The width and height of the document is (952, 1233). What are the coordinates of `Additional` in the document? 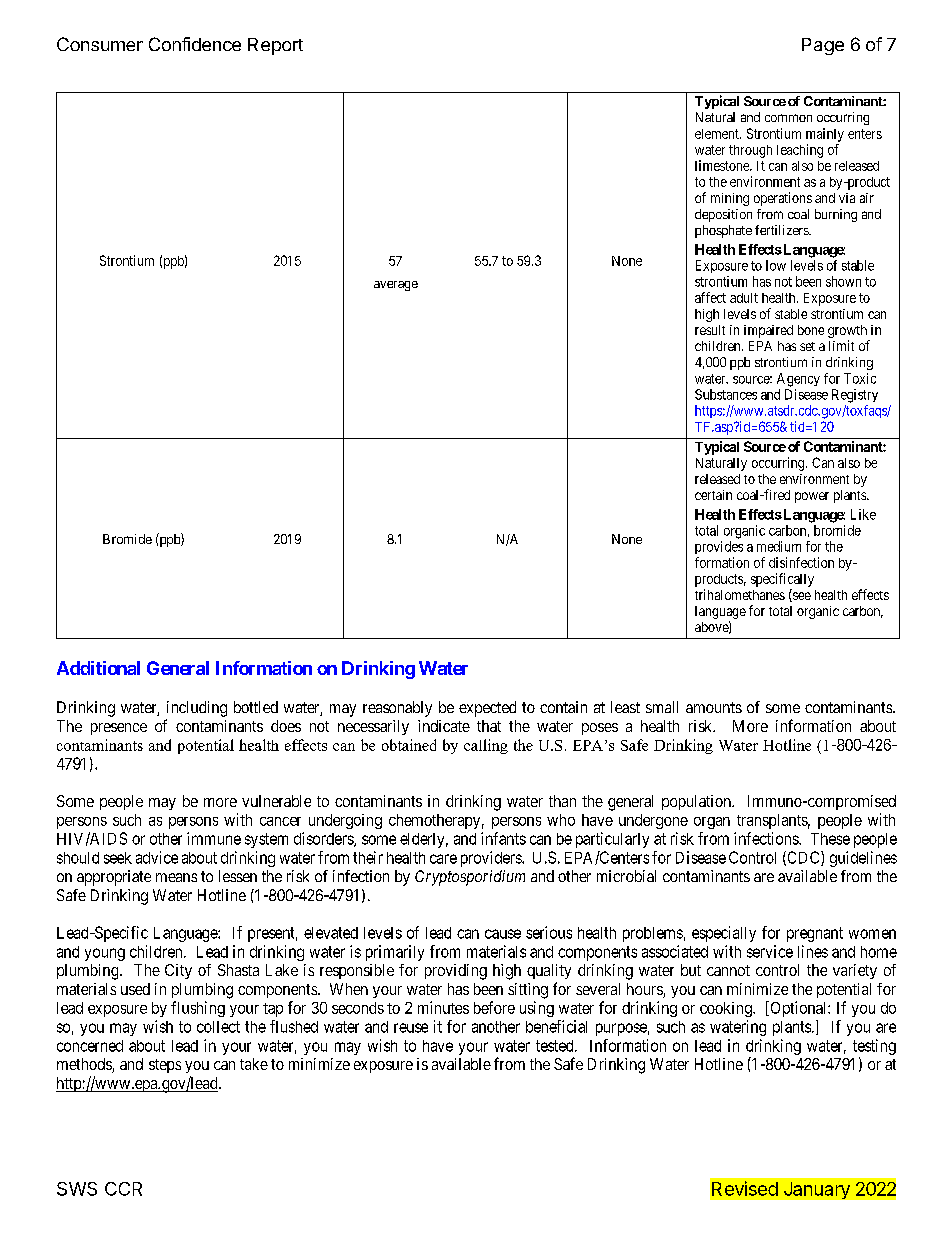 It's located at (98, 668).
